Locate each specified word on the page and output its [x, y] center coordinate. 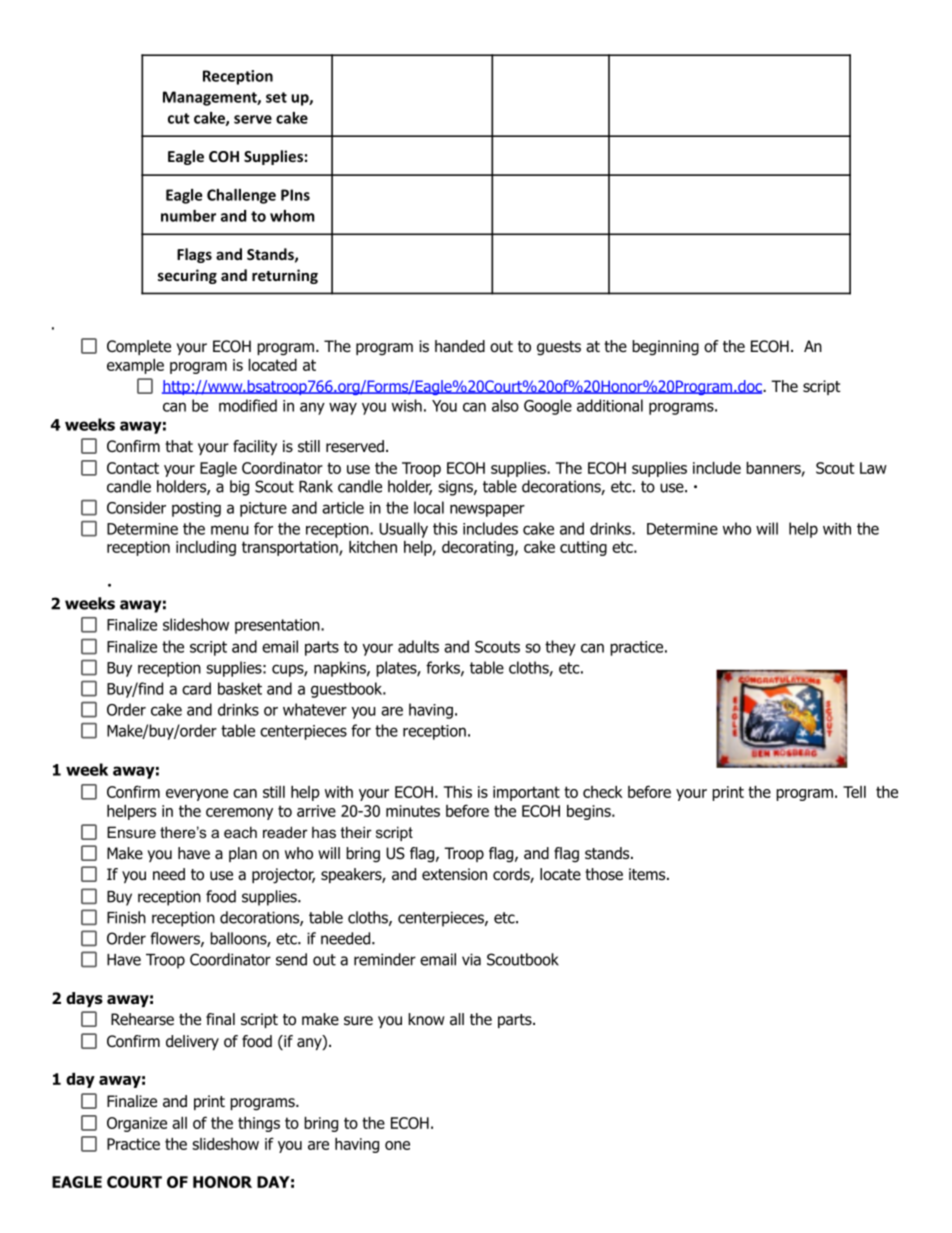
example [135, 366]
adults [418, 646]
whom [292, 216]
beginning [665, 348]
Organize [137, 1124]
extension [454, 874]
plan [243, 854]
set [276, 97]
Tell [854, 792]
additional [610, 405]
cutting [583, 548]
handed [460, 346]
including [206, 548]
